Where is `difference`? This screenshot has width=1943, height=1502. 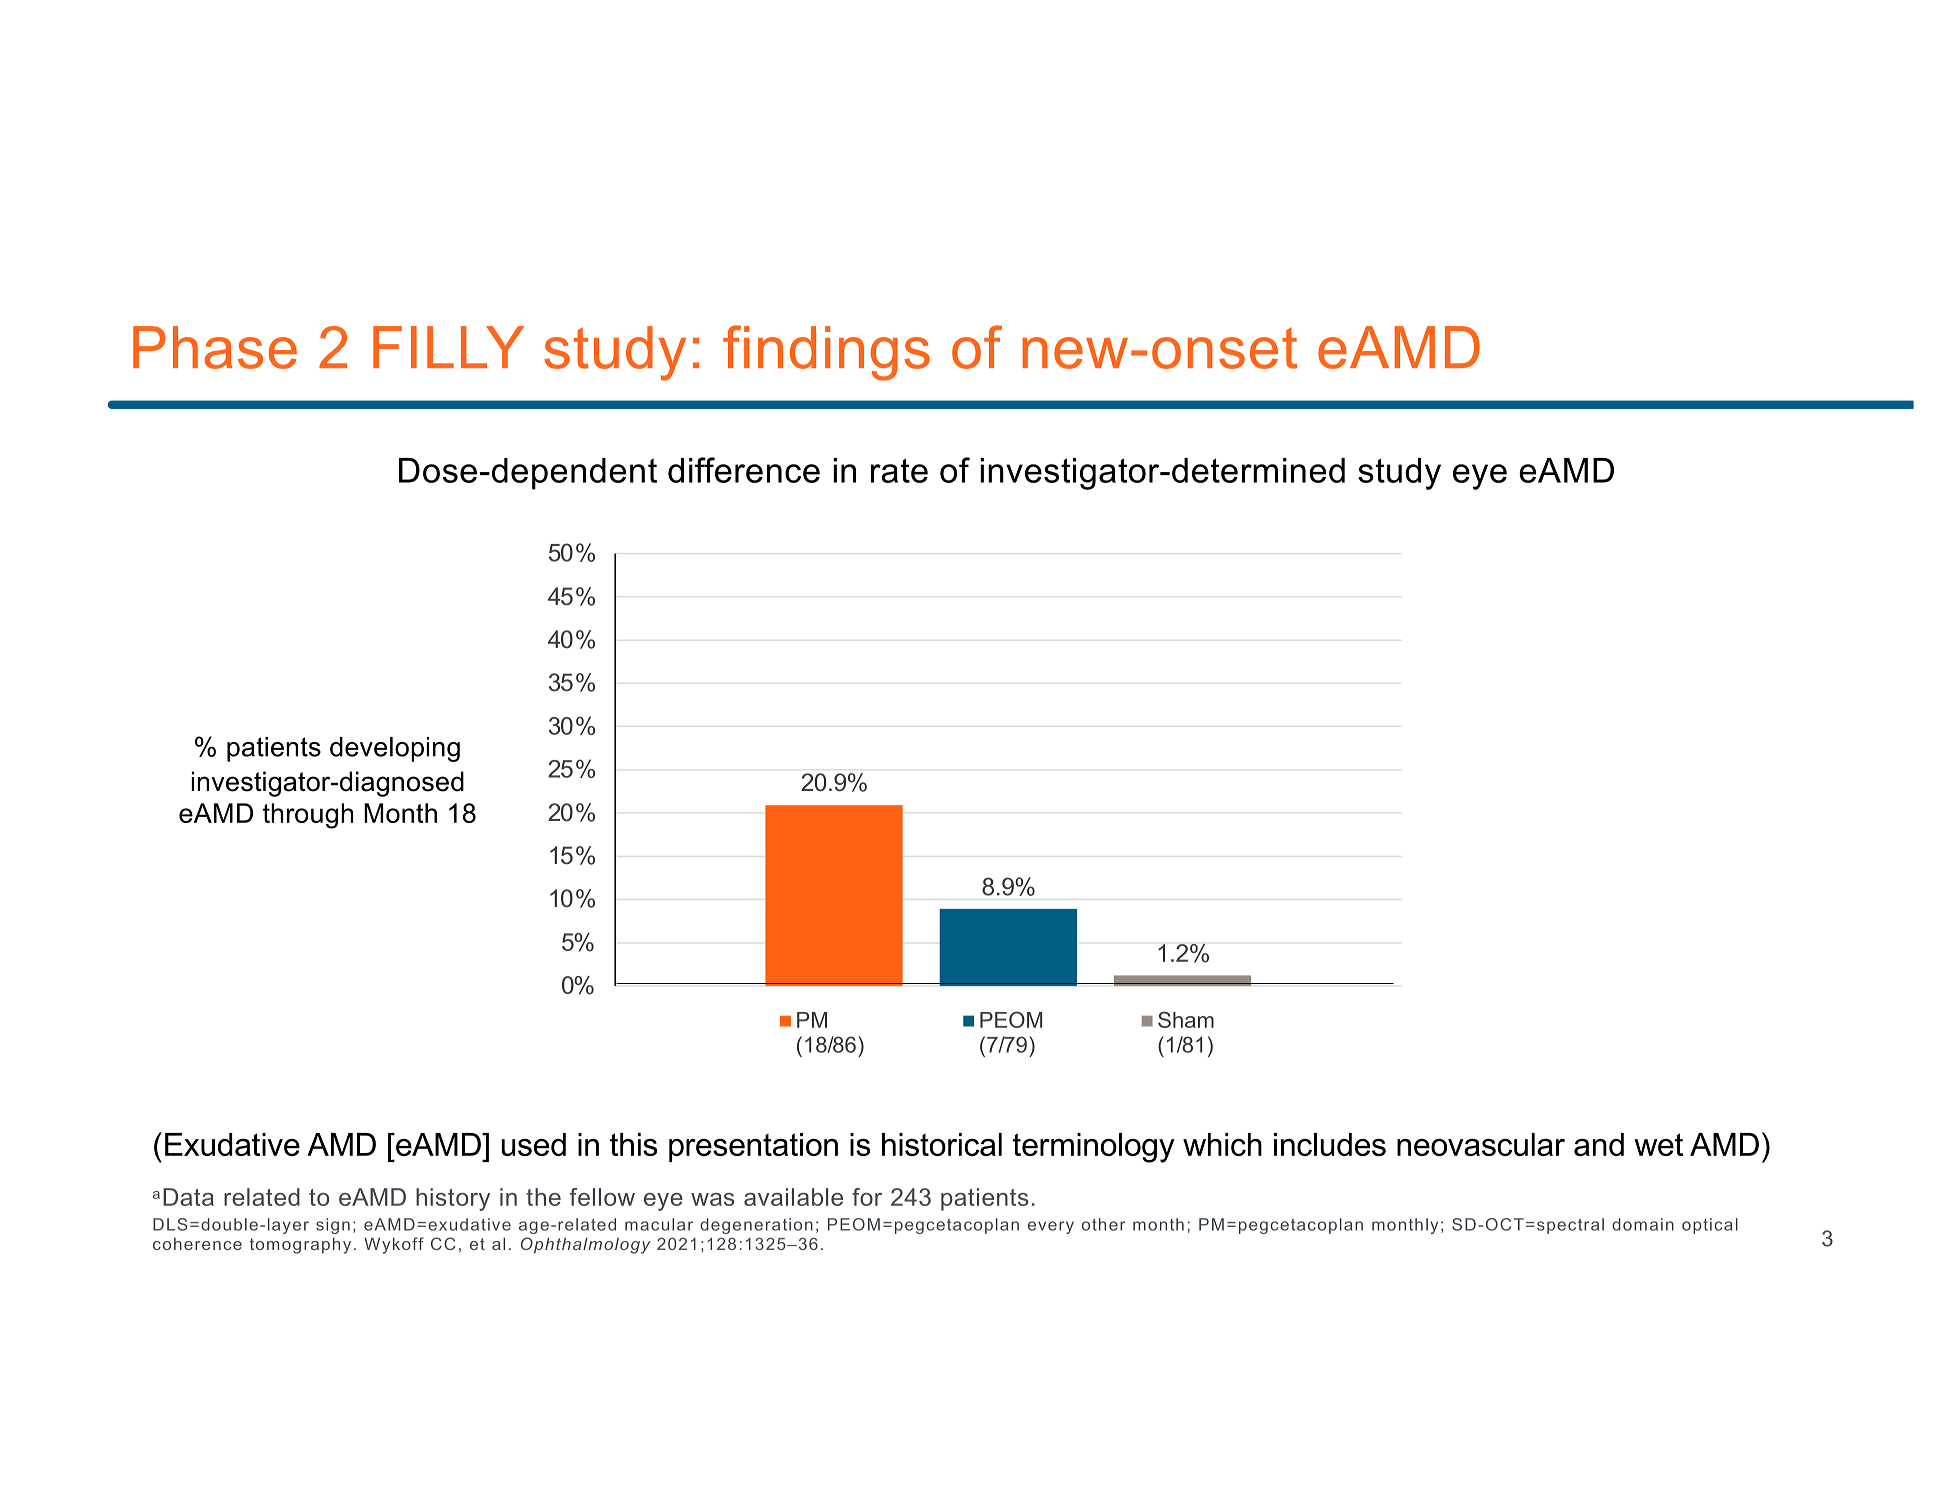
difference is located at coordinates (744, 470).
